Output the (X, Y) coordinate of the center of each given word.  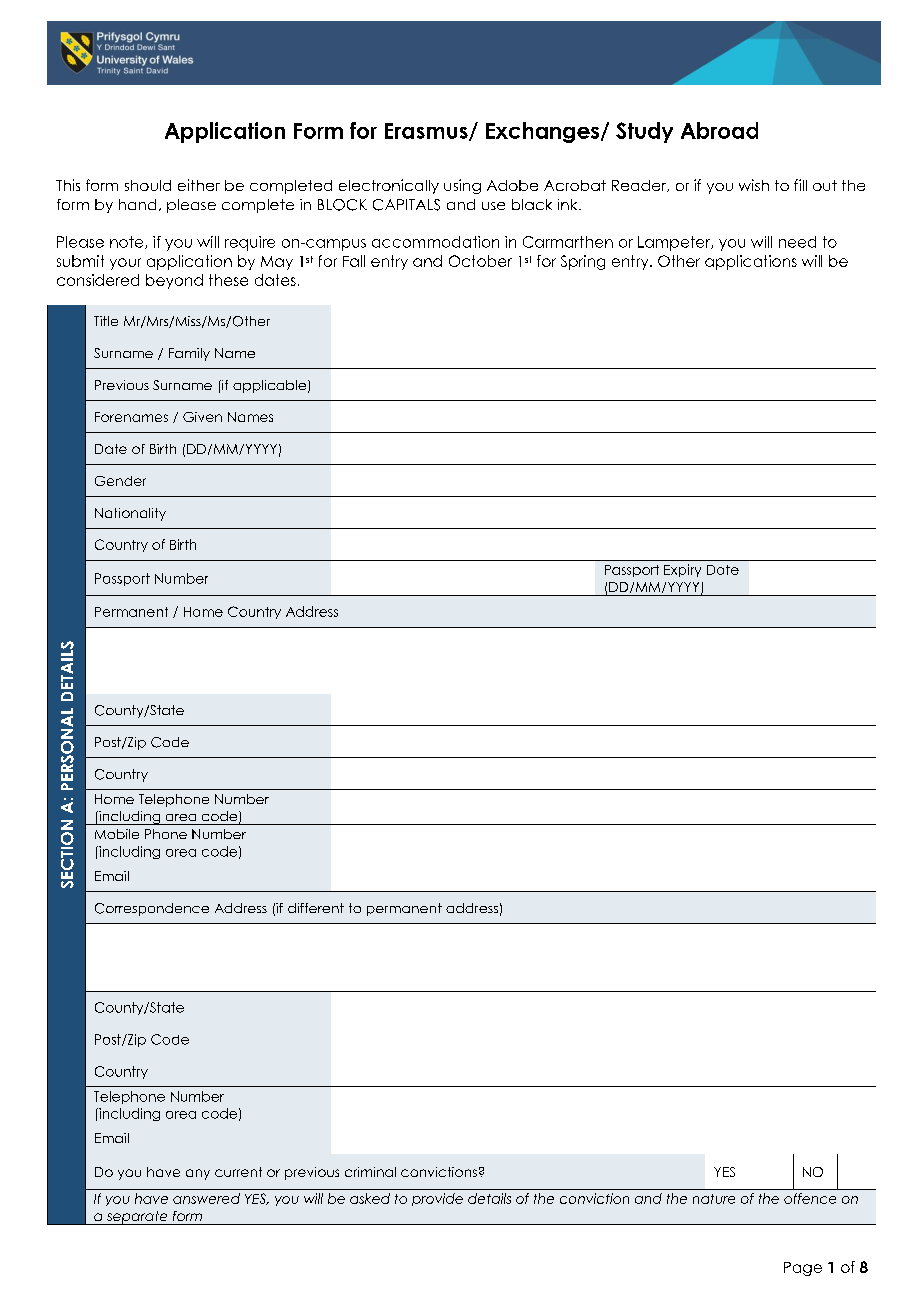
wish (754, 185)
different (316, 908)
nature (714, 1199)
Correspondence (152, 909)
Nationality (130, 514)
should (148, 185)
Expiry (682, 570)
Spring (583, 262)
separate (137, 1218)
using (462, 186)
